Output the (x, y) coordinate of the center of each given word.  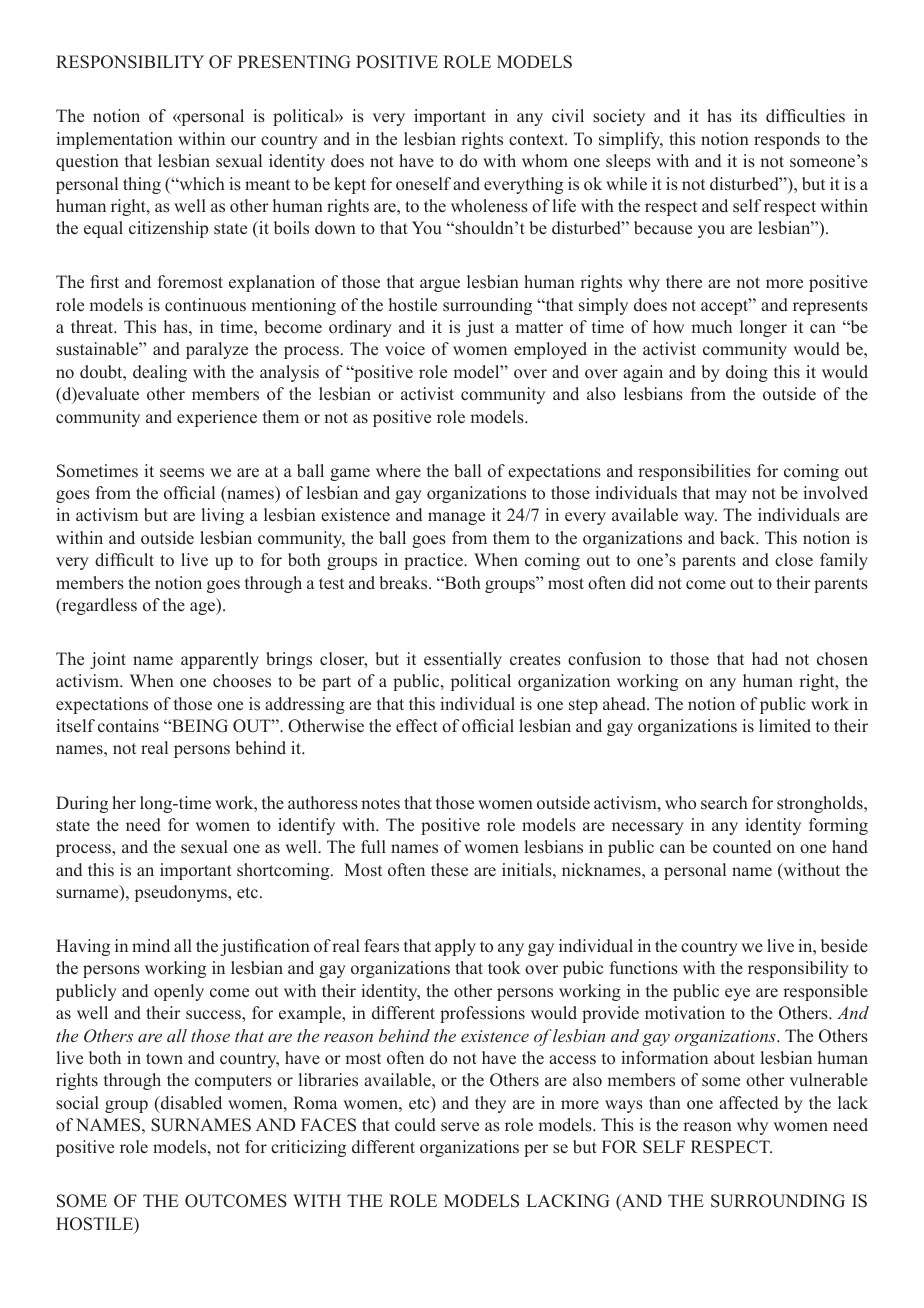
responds (787, 140)
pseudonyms (182, 893)
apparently (220, 660)
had (765, 658)
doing (747, 373)
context (537, 140)
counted (742, 847)
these (449, 870)
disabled (190, 1104)
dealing (160, 373)
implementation (114, 140)
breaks (404, 583)
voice (405, 349)
